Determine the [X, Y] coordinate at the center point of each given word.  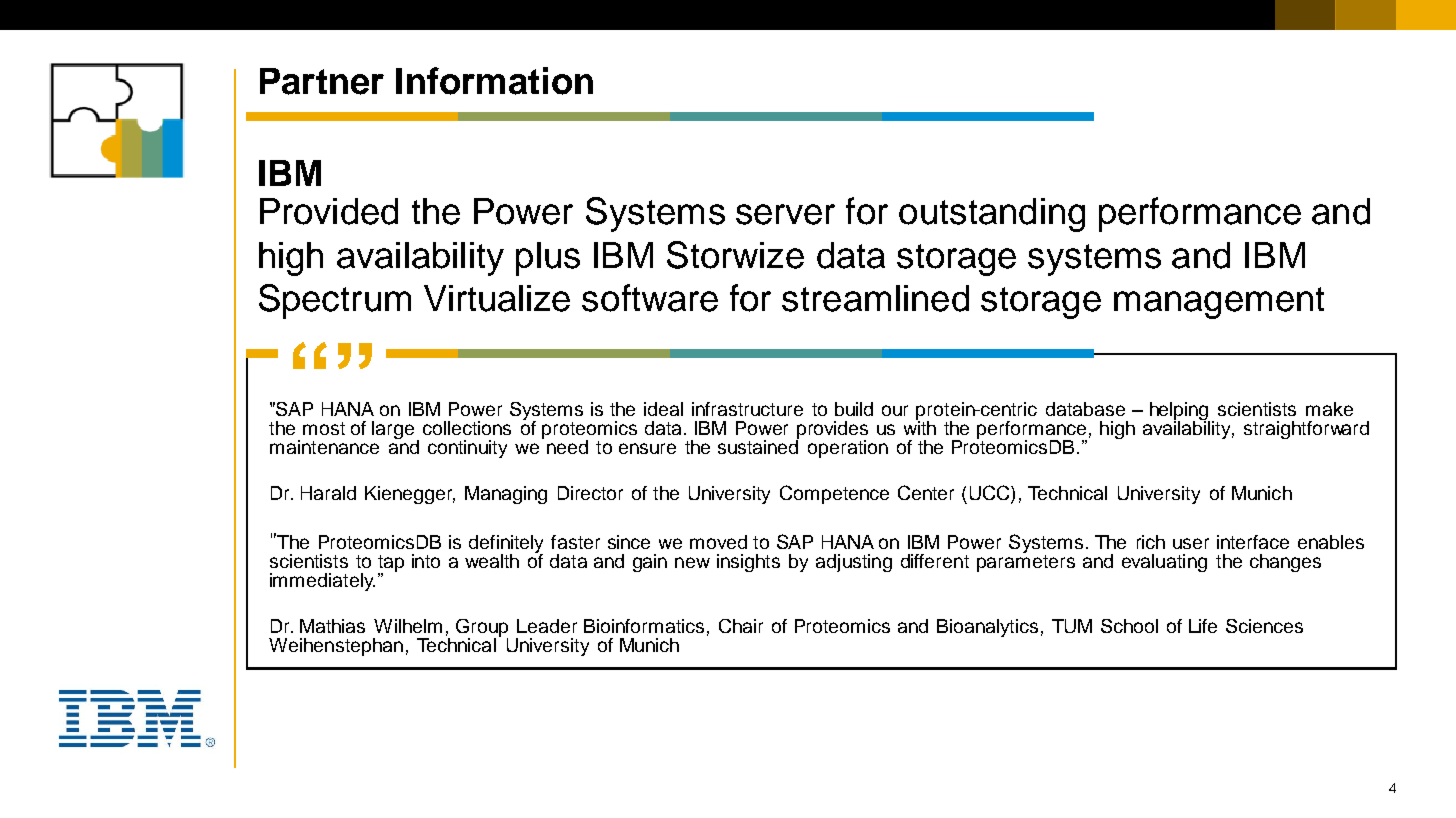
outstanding [992, 215]
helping [1180, 412]
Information [494, 81]
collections [467, 428]
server [785, 214]
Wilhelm [408, 626]
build [854, 409]
